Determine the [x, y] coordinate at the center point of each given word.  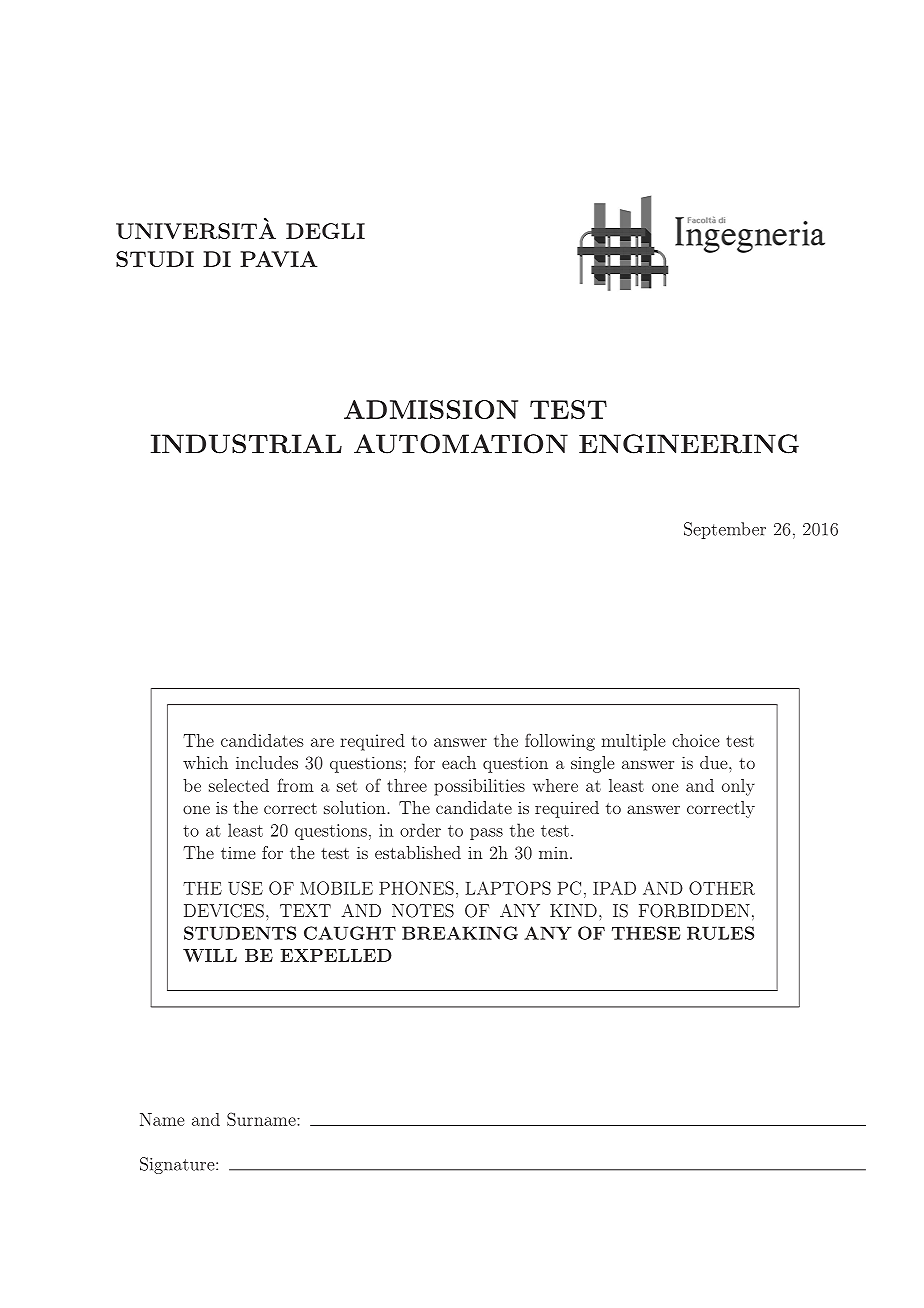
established [418, 852]
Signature [178, 1165]
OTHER [722, 888]
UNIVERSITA [196, 230]
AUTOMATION [461, 444]
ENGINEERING [689, 444]
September [725, 530]
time [238, 853]
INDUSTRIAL [246, 444]
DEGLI [325, 231]
